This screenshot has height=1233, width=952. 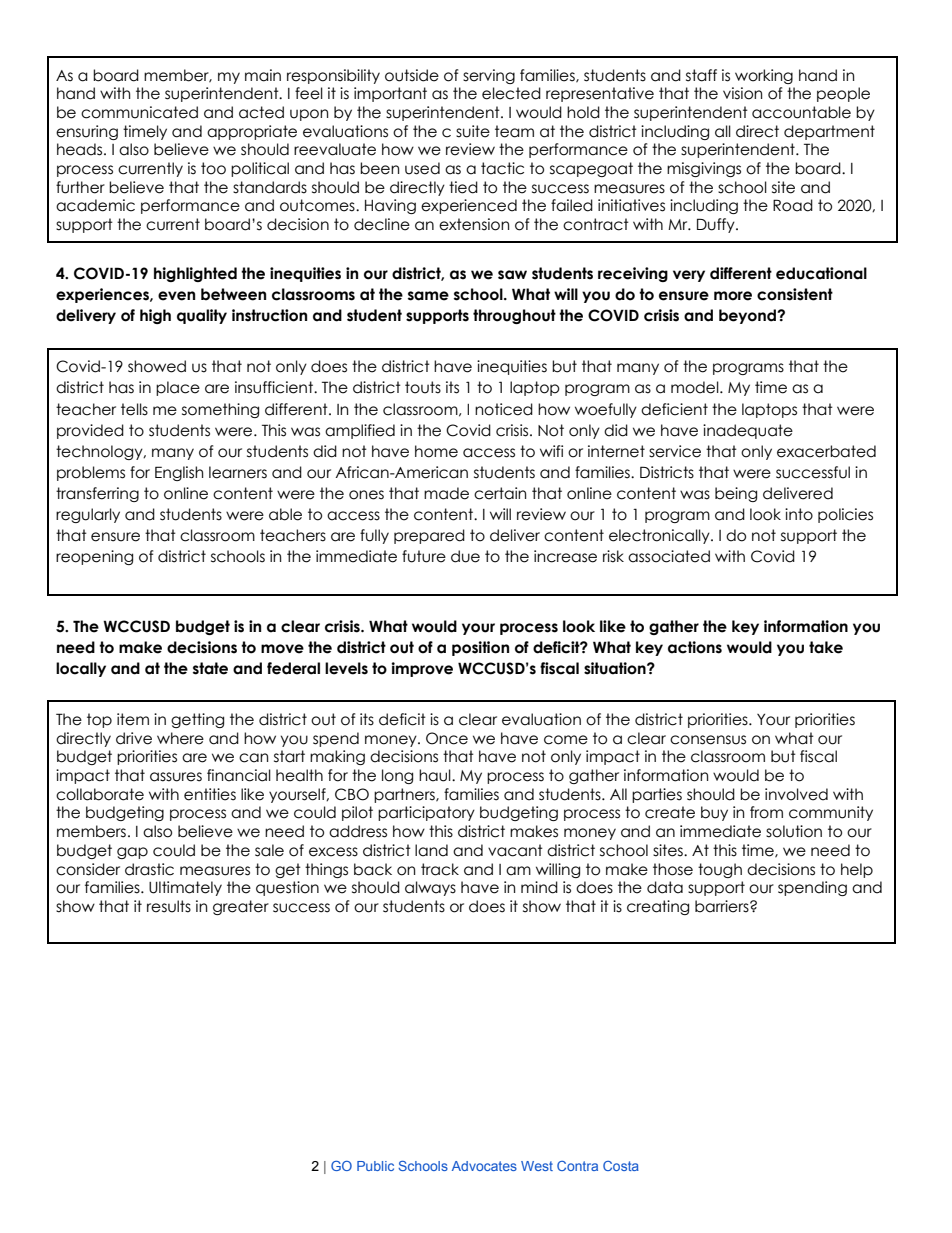 What do you see at coordinates (742, 93) in the screenshot?
I see `vision` at bounding box center [742, 93].
